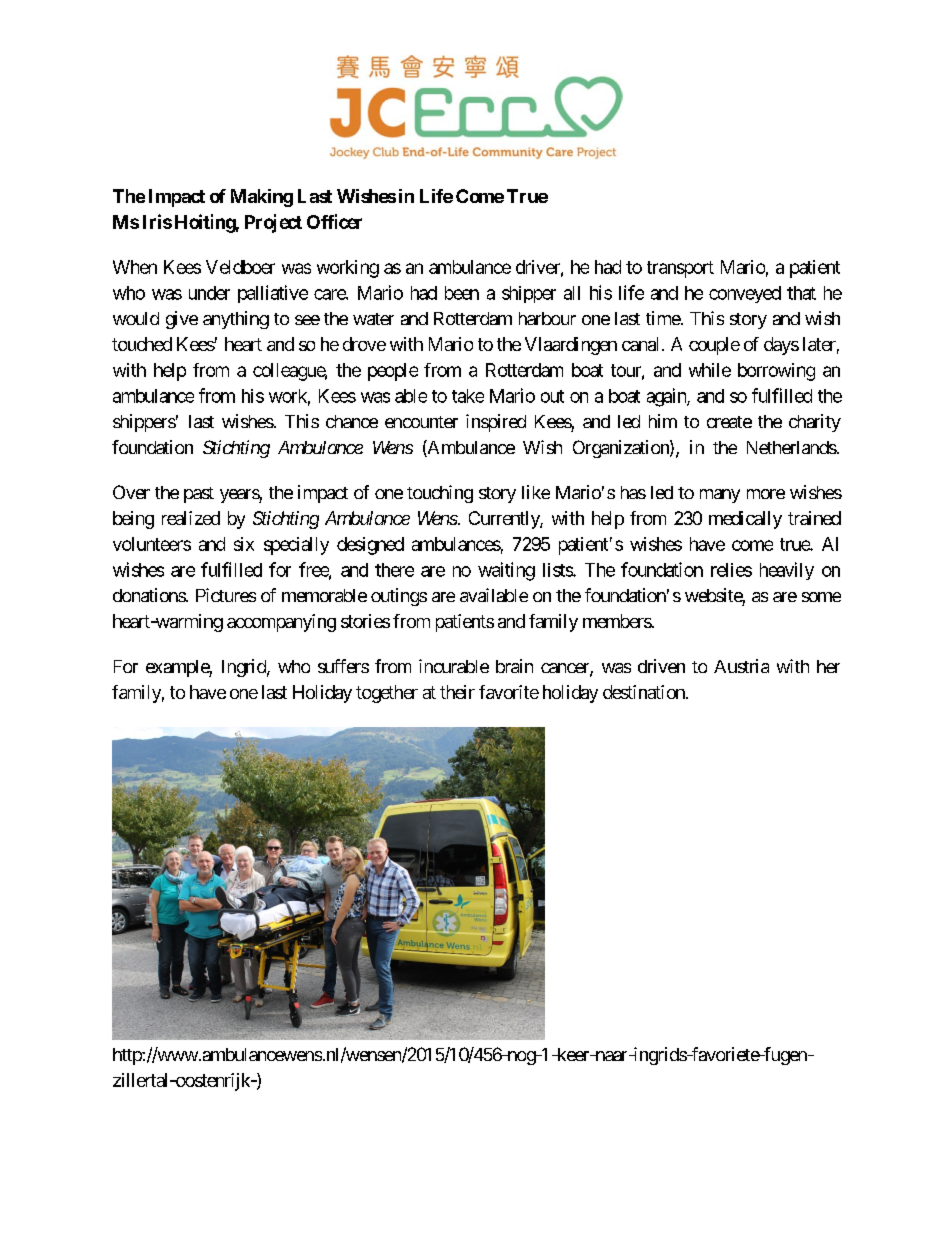  Describe the element at coordinates (334, 221) in the image. I see `Officer` at that location.
